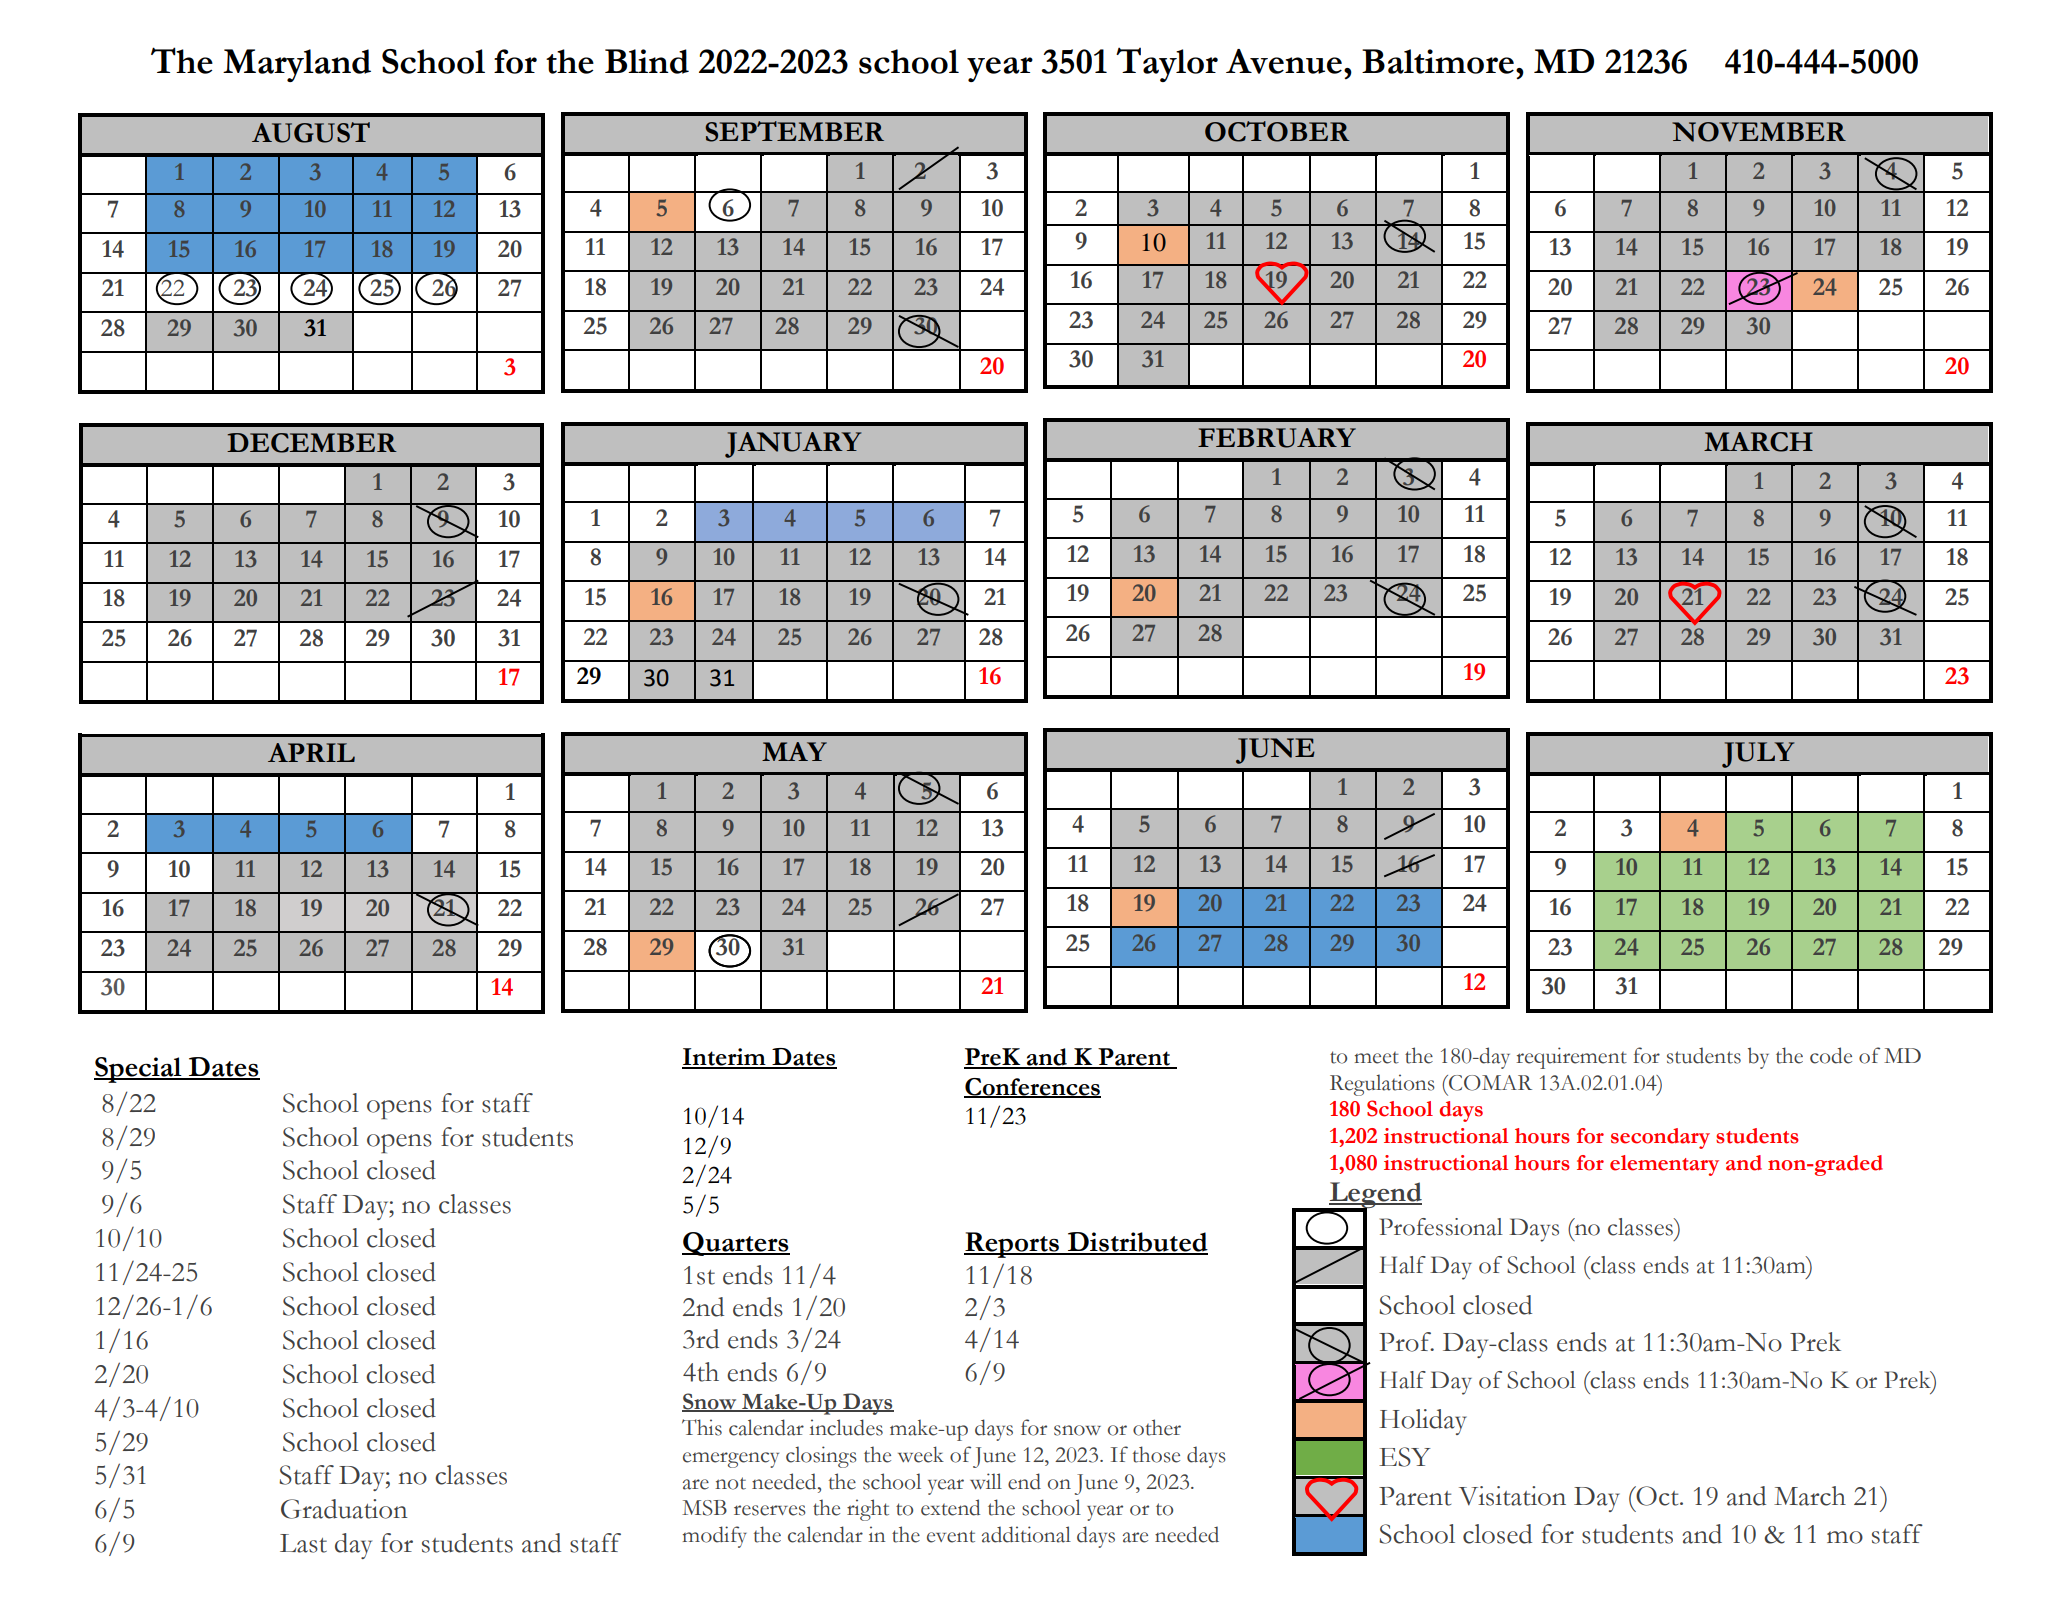 The width and height of the image is (2070, 1600). Describe the element at coordinates (794, 131) in the image. I see `SEPTEMBER` at that location.
